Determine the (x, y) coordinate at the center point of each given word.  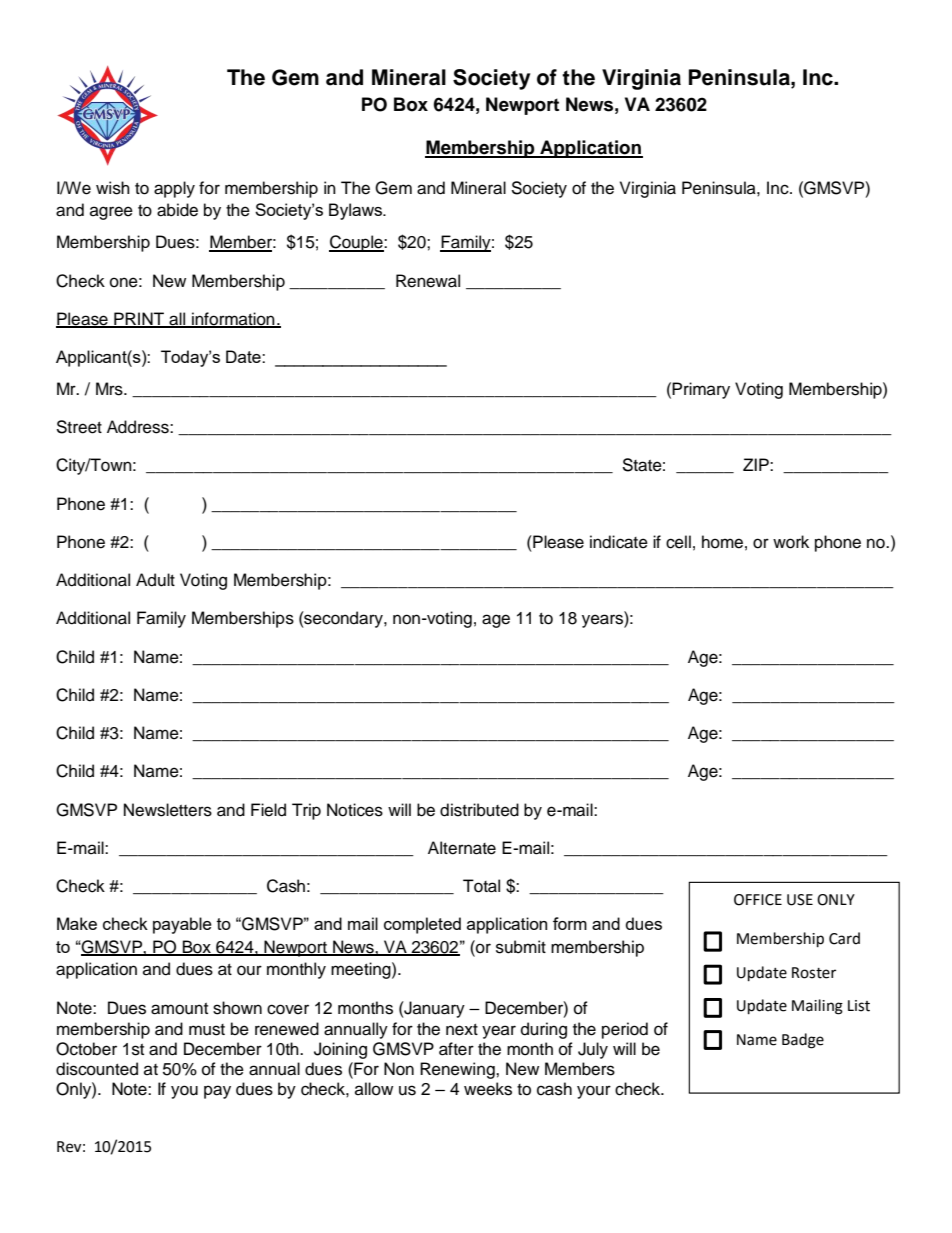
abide (177, 210)
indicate (619, 542)
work (791, 542)
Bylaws (356, 211)
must (207, 1030)
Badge (803, 1041)
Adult (155, 580)
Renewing (458, 1070)
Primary (701, 390)
